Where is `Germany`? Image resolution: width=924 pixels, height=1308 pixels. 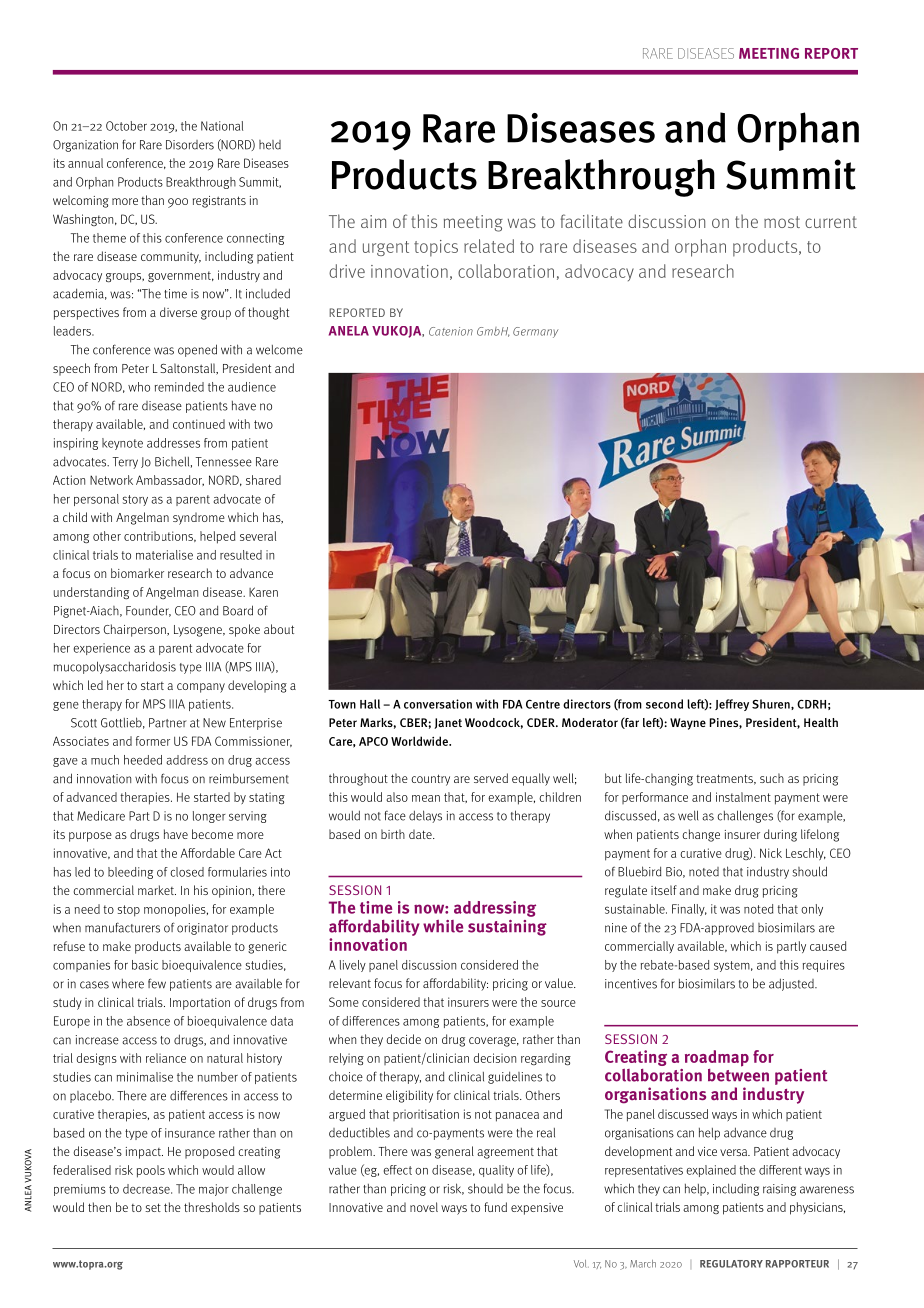
Germany is located at coordinates (535, 332).
